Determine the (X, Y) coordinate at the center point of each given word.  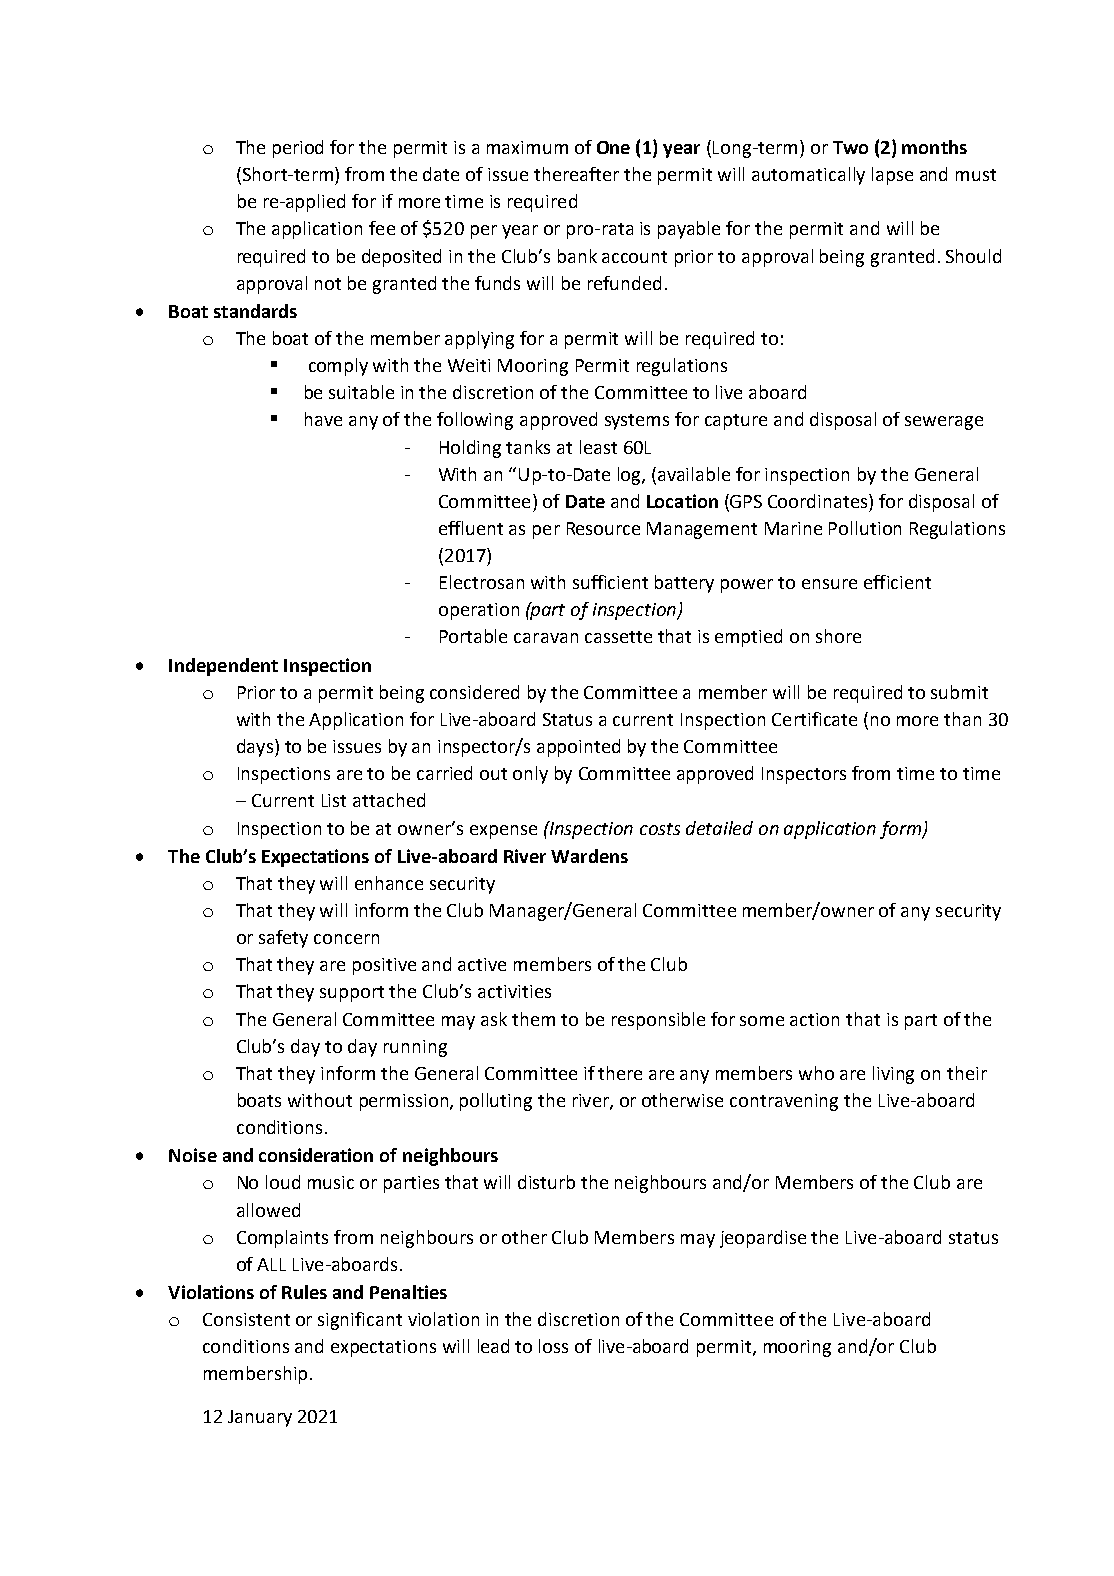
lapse (892, 176)
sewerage (944, 423)
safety (283, 939)
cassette (618, 637)
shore (838, 636)
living (893, 1075)
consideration (316, 1155)
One (613, 147)
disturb (546, 1182)
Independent (223, 667)
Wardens (589, 856)
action (814, 1019)
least (598, 447)
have (323, 419)
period (298, 149)
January (260, 1418)
